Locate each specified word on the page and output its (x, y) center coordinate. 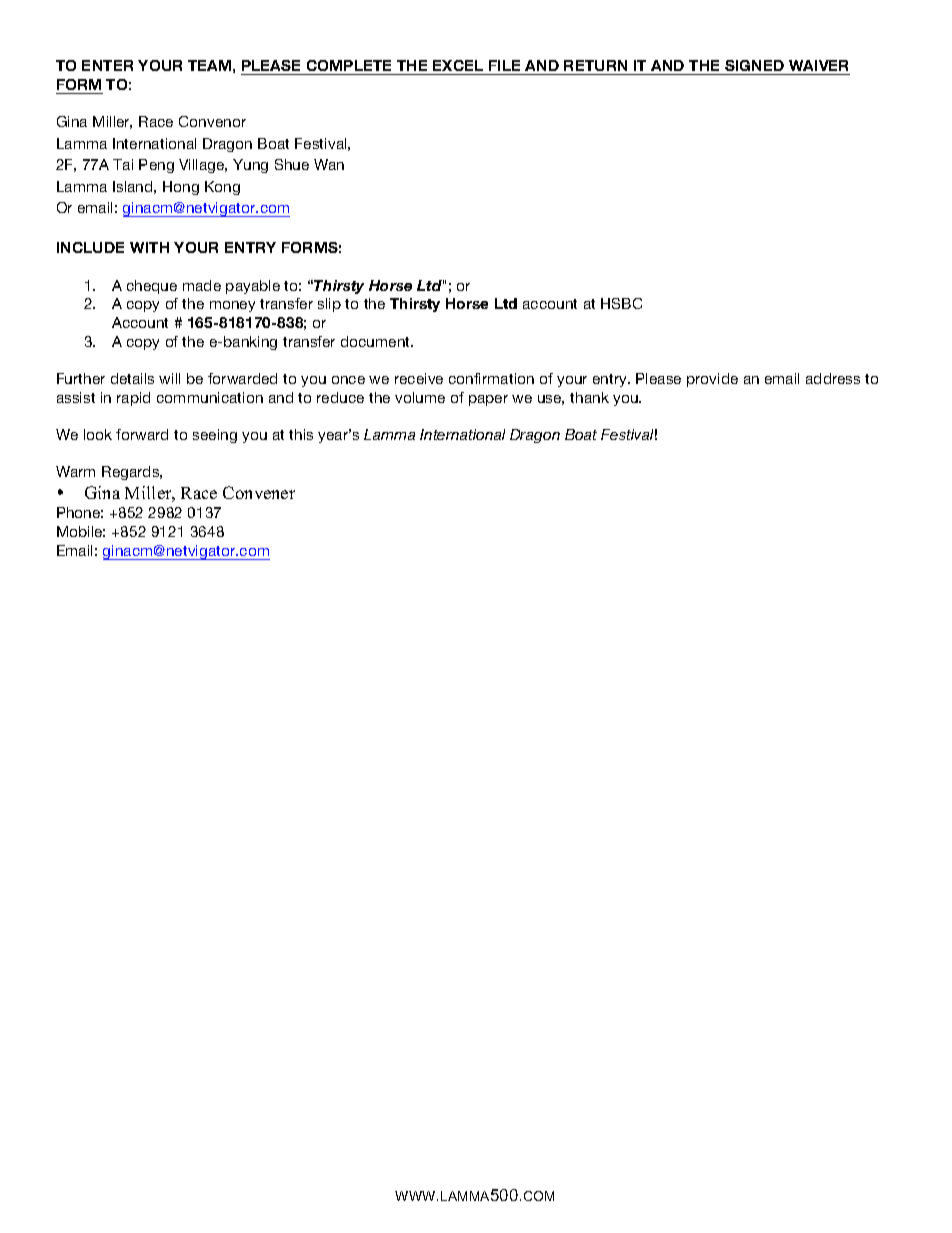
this (301, 434)
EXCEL (458, 65)
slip (329, 305)
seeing (215, 436)
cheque (152, 287)
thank (589, 397)
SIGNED (754, 65)
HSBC (621, 303)
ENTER (107, 65)
